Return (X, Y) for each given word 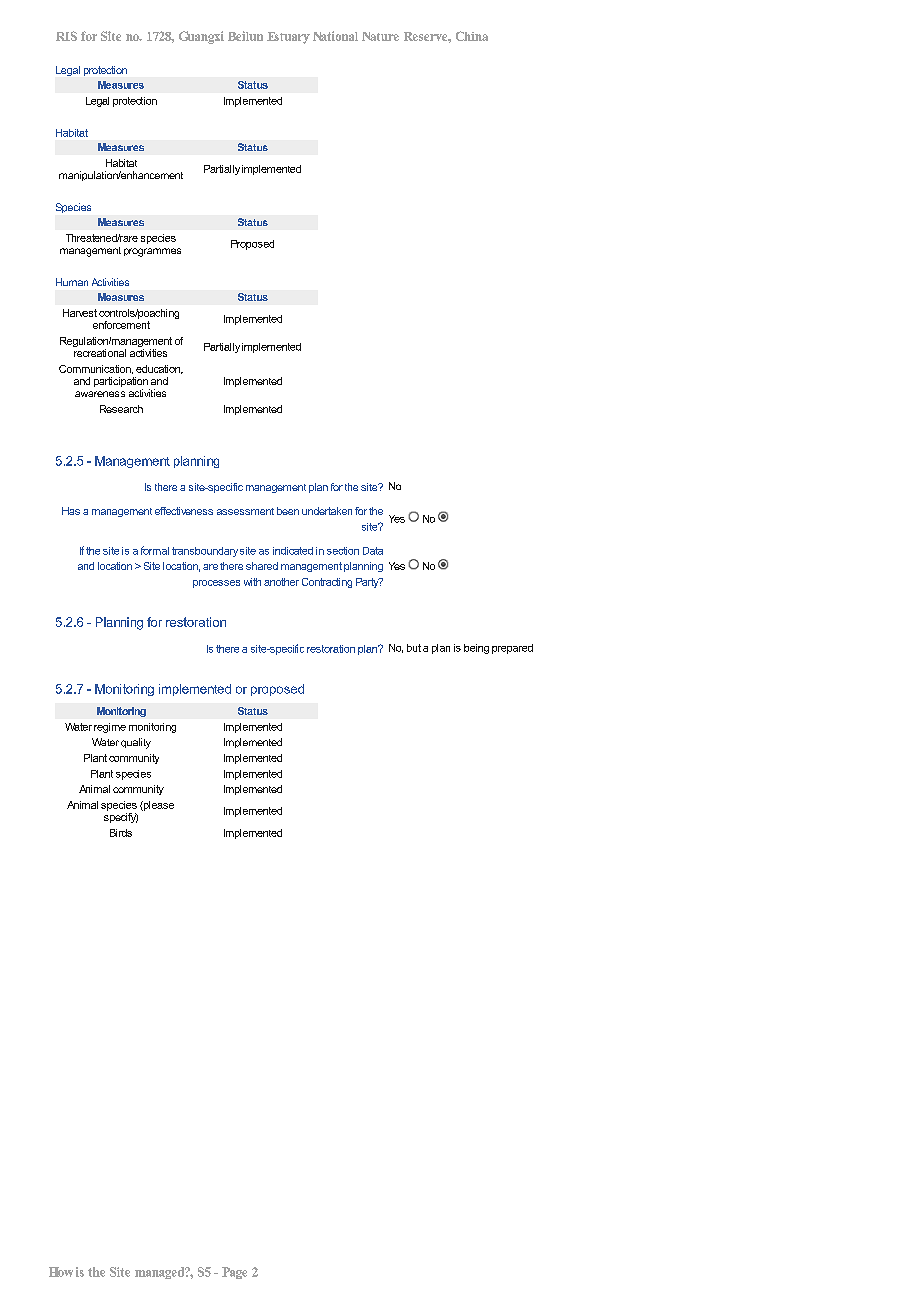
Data (373, 551)
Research (121, 409)
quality (136, 743)
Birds (121, 833)
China (472, 36)
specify (121, 816)
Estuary (288, 38)
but (414, 648)
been (288, 511)
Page (234, 1273)
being (476, 649)
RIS (66, 36)
